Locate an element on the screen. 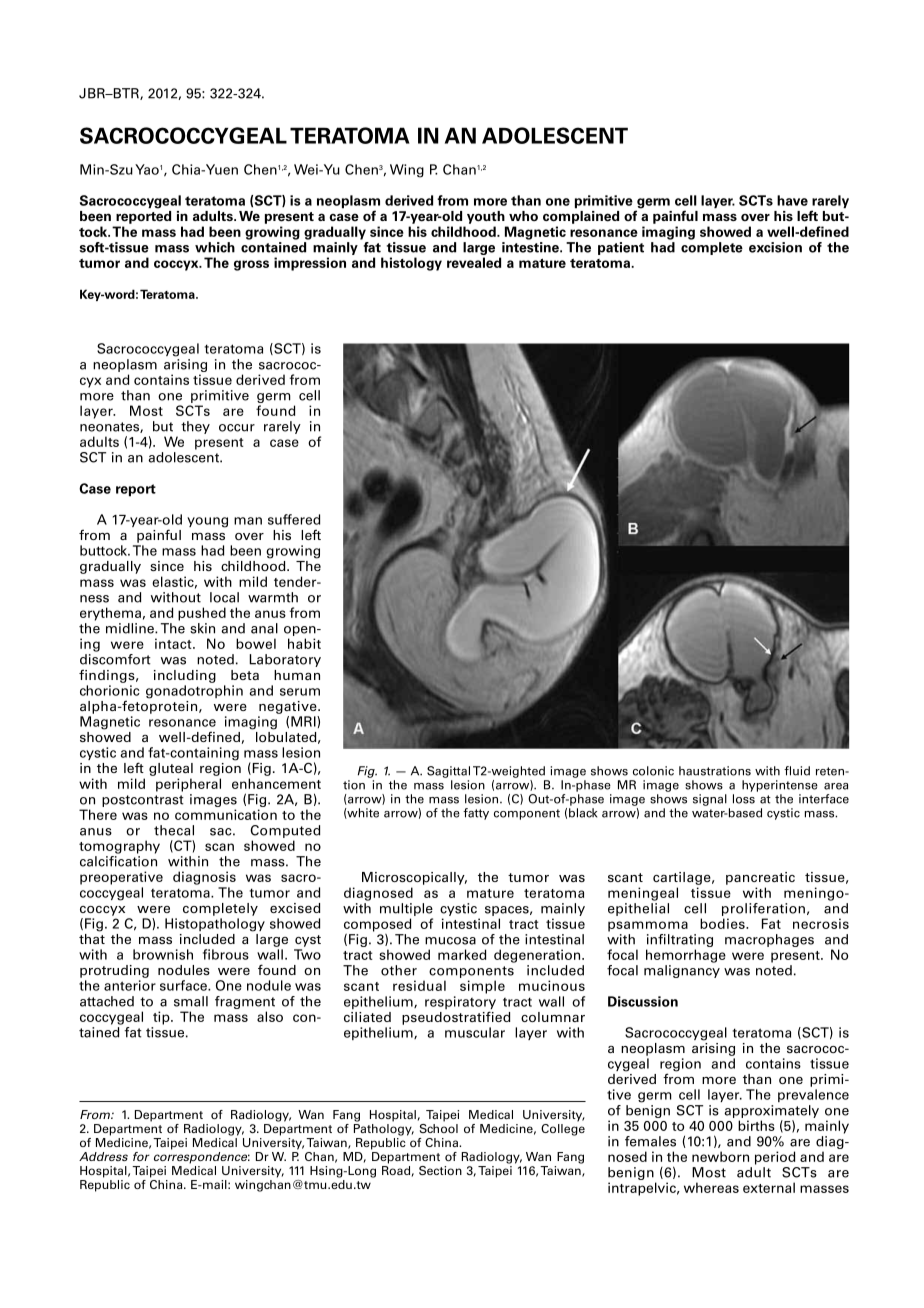 The height and width of the screenshot is (1308, 924). youth is located at coordinates (486, 217).
